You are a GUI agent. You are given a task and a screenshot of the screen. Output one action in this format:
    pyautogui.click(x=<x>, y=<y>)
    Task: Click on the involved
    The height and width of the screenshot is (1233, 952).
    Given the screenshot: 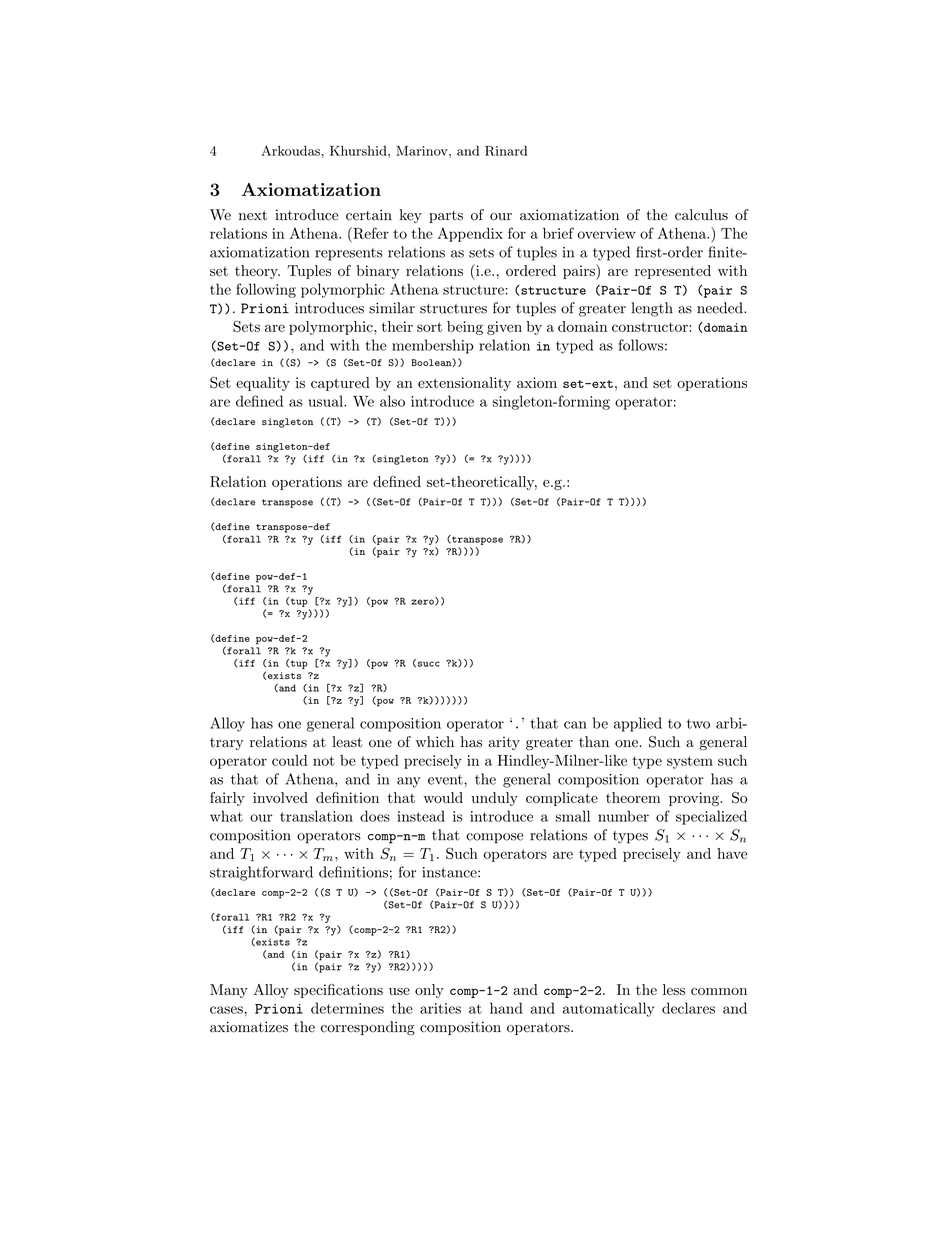 What is the action you would take?
    pyautogui.click(x=280, y=797)
